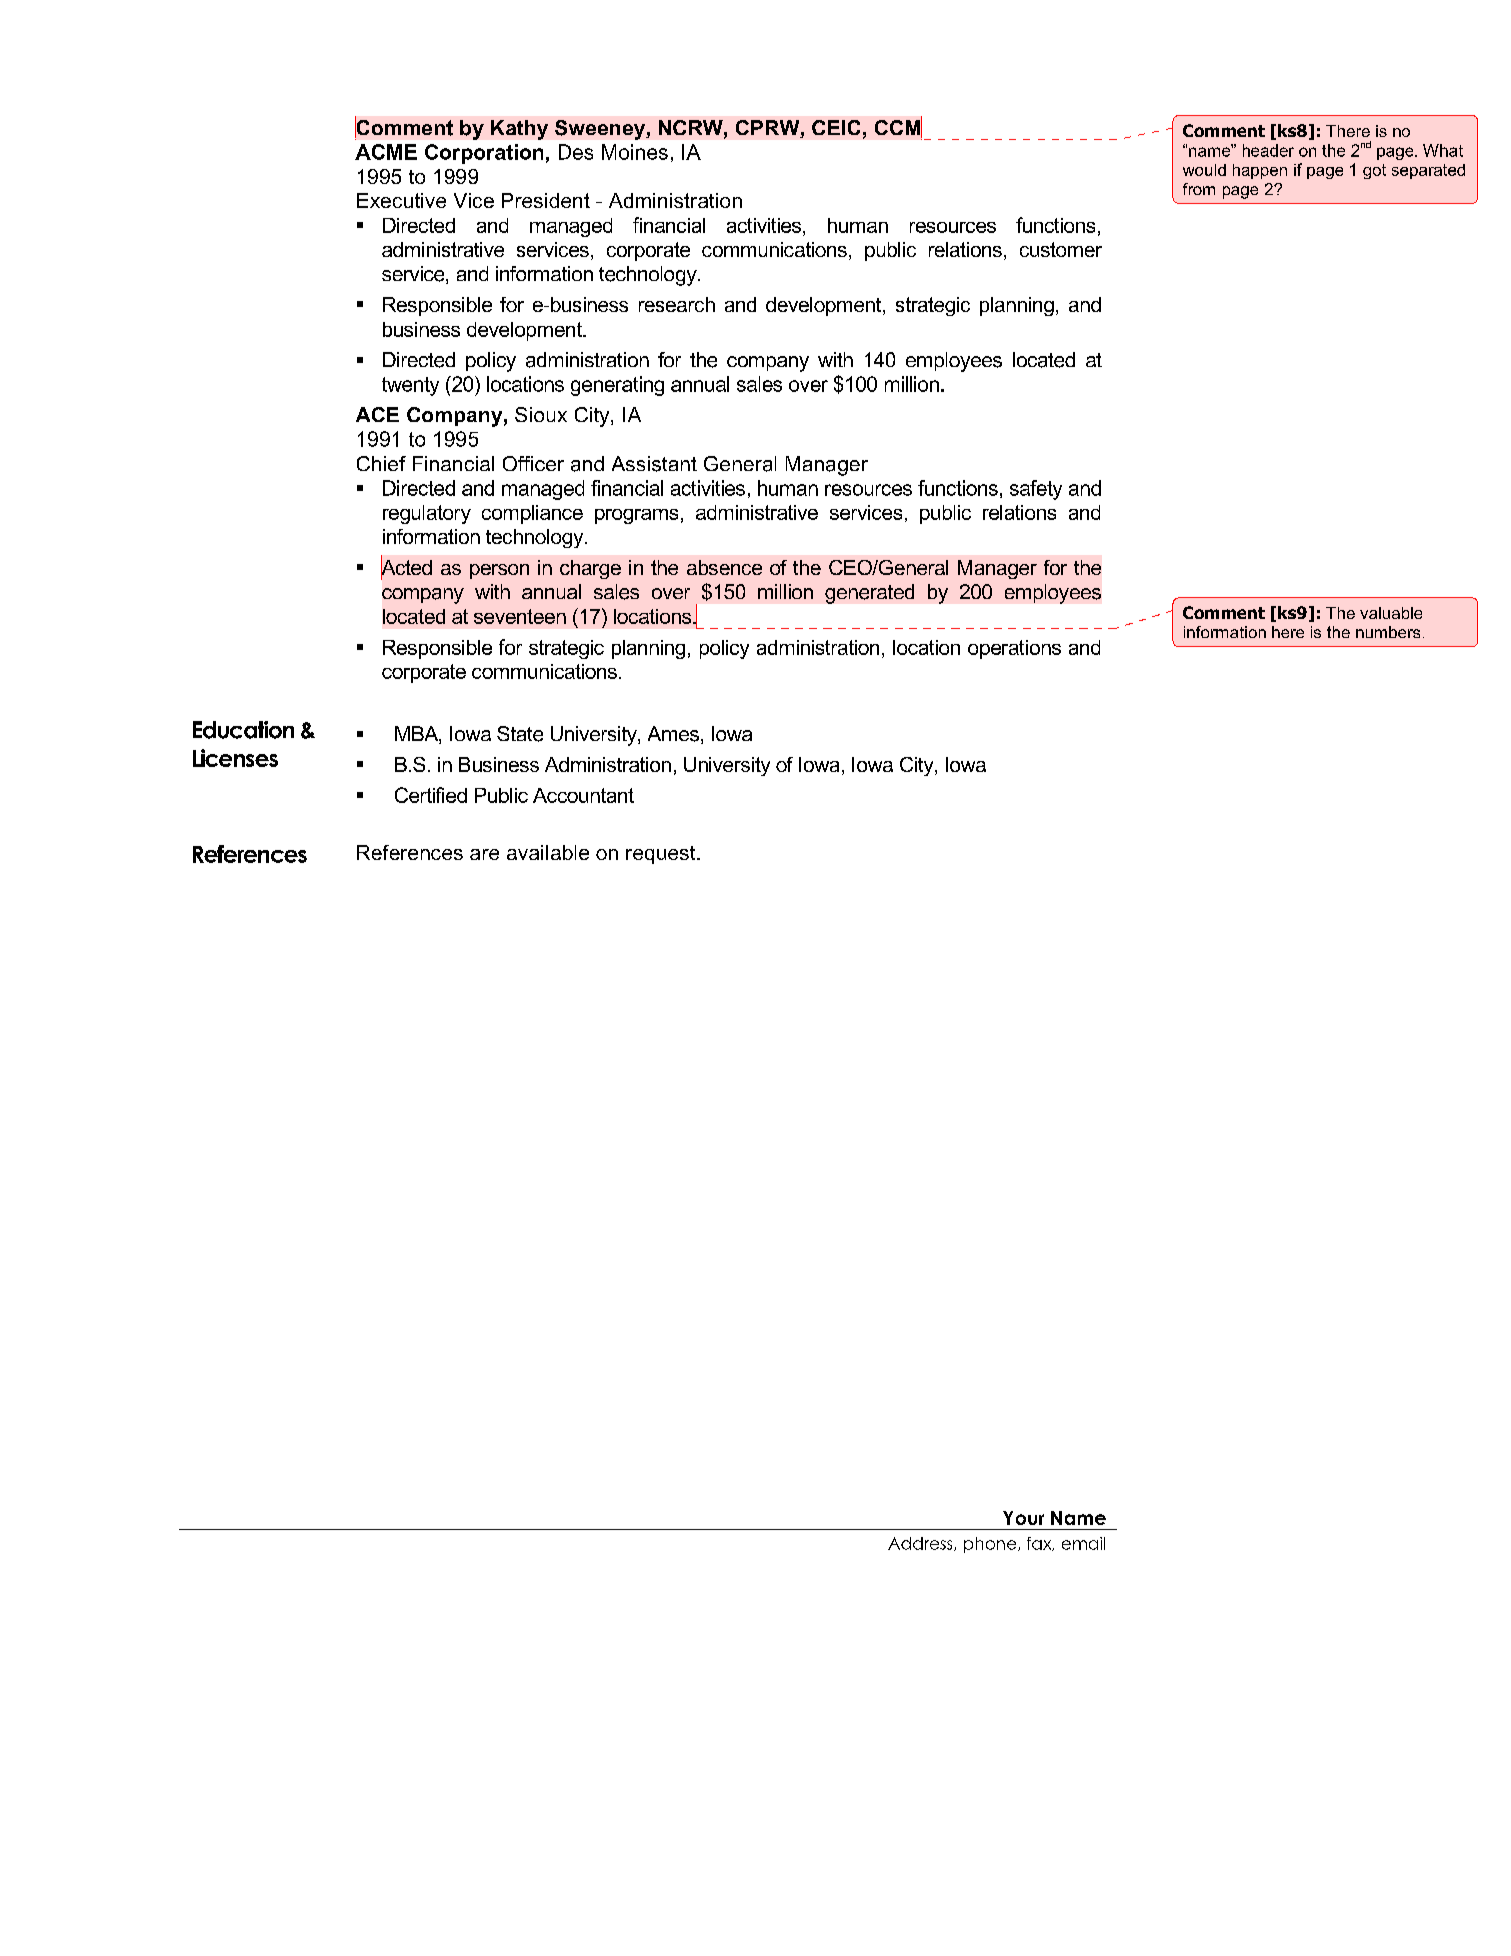  I want to click on Address, so click(921, 1544).
